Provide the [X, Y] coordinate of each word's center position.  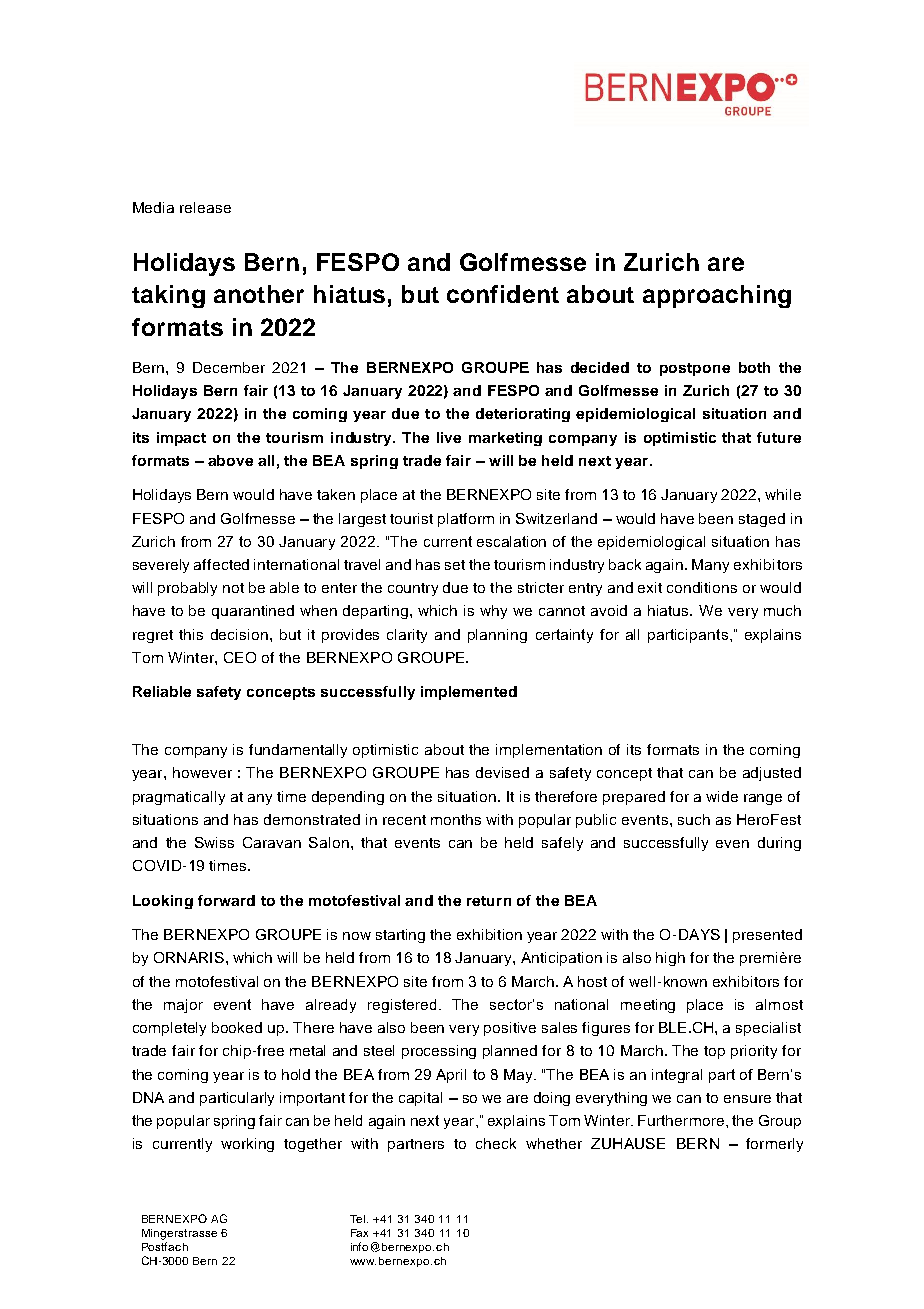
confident [503, 294]
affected [221, 564]
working [247, 1145]
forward [226, 900]
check [496, 1143]
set [455, 565]
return [489, 901]
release [205, 207]
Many [710, 566]
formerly [774, 1145]
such [694, 819]
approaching [717, 296]
